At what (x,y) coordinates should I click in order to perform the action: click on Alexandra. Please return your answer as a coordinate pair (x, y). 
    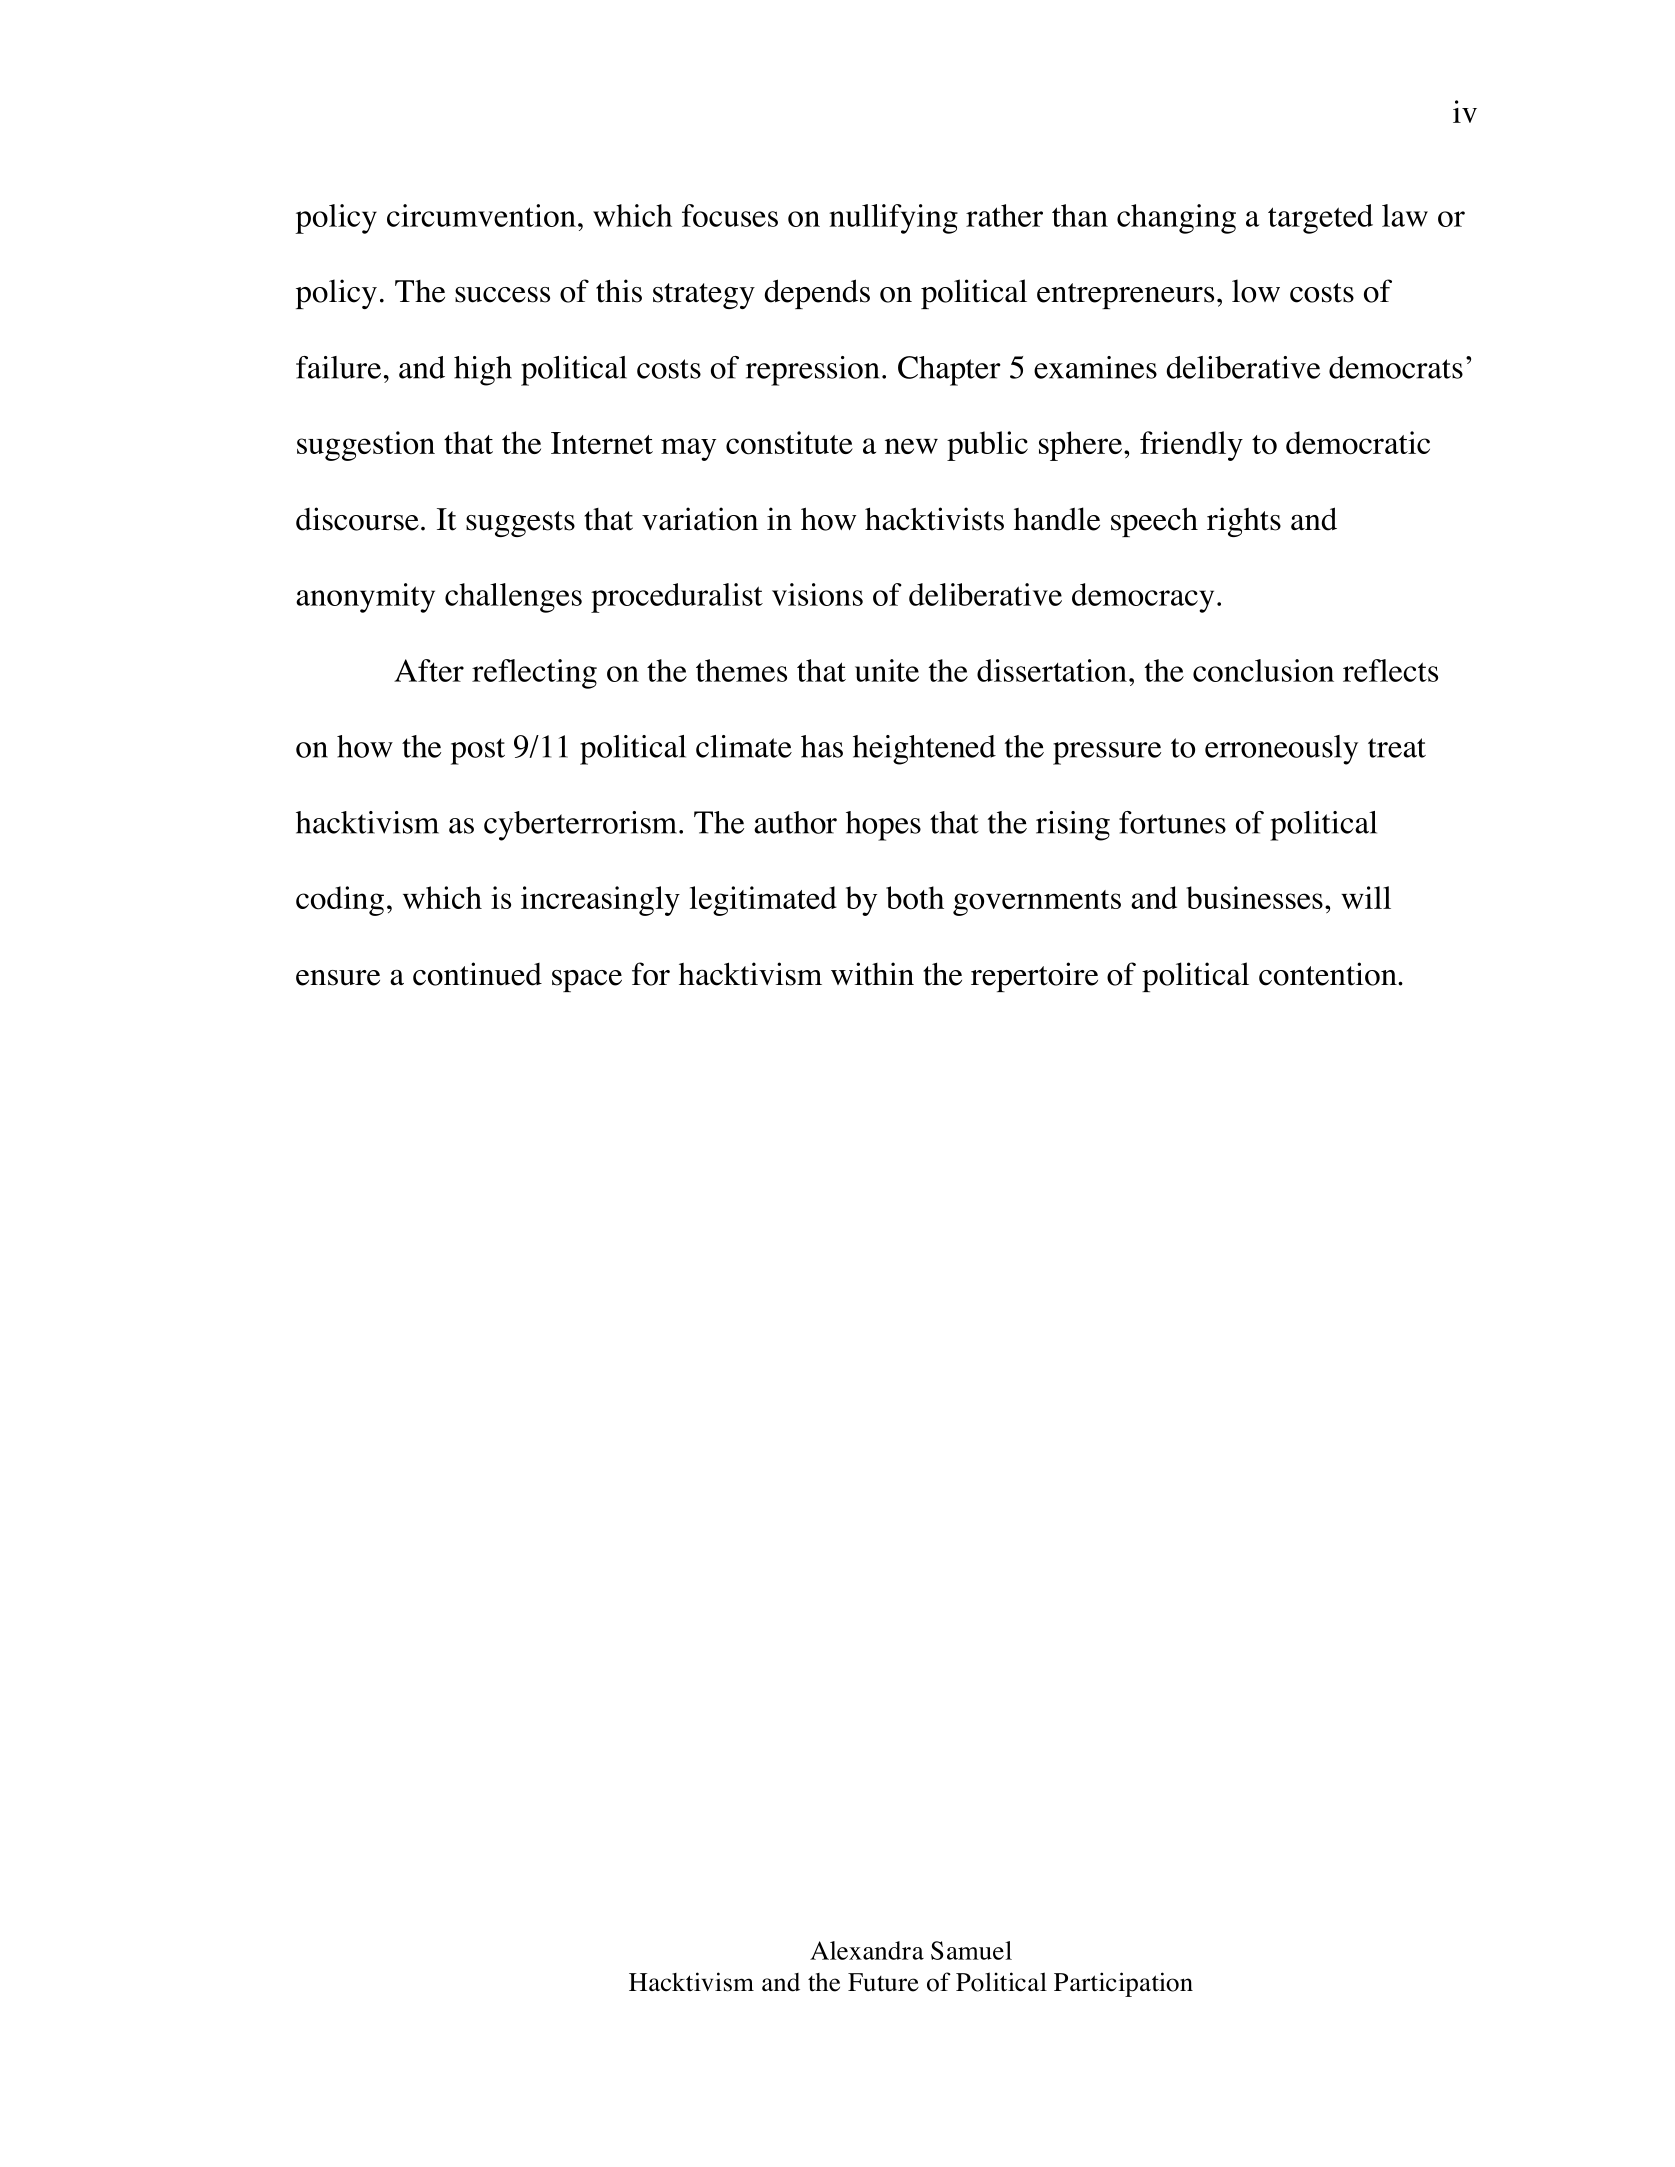
    Looking at the image, I should click on (867, 1950).
